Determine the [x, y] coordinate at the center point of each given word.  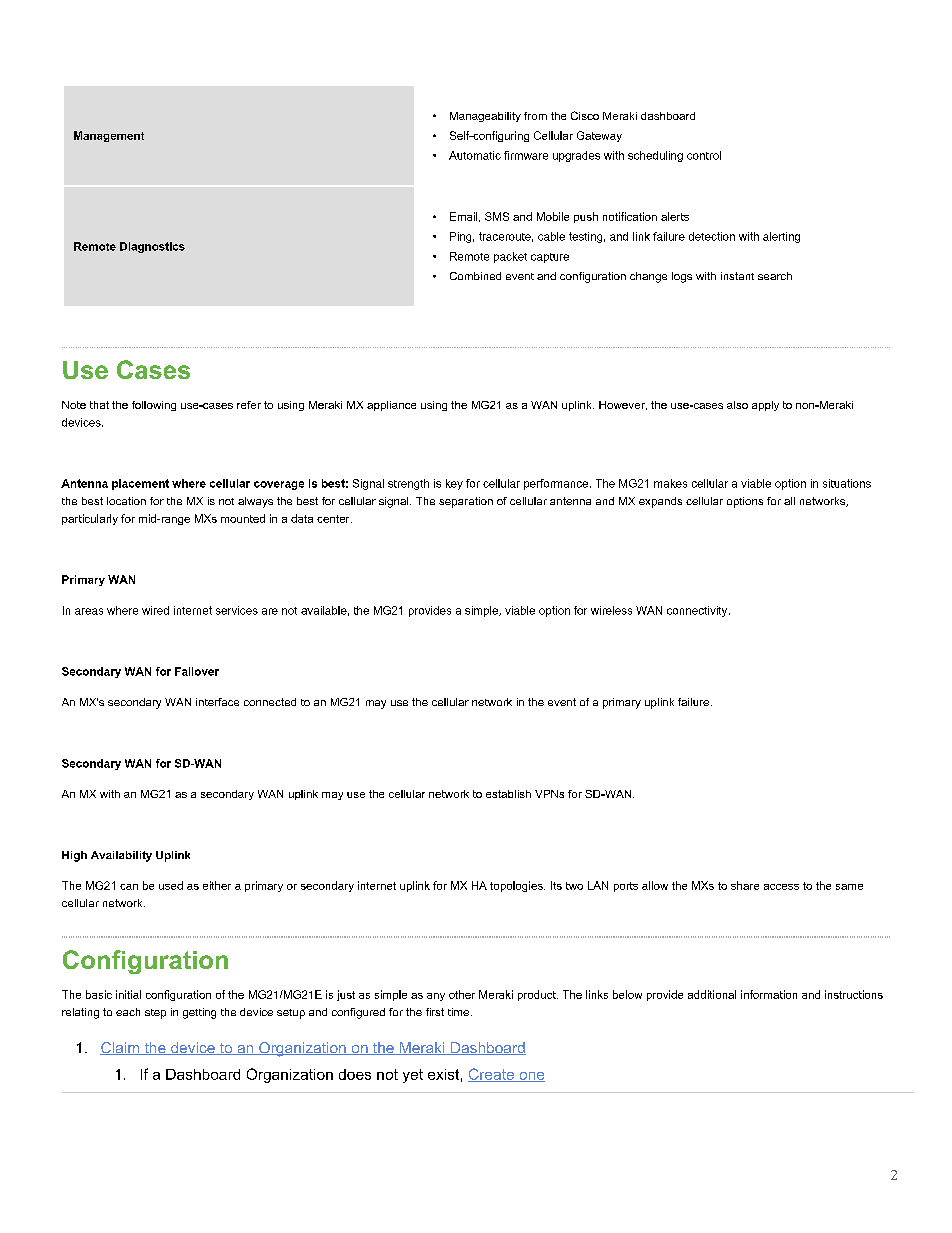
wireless [611, 610]
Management [109, 136]
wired [155, 610]
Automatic [475, 155]
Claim [121, 1048]
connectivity [698, 611]
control [704, 155]
